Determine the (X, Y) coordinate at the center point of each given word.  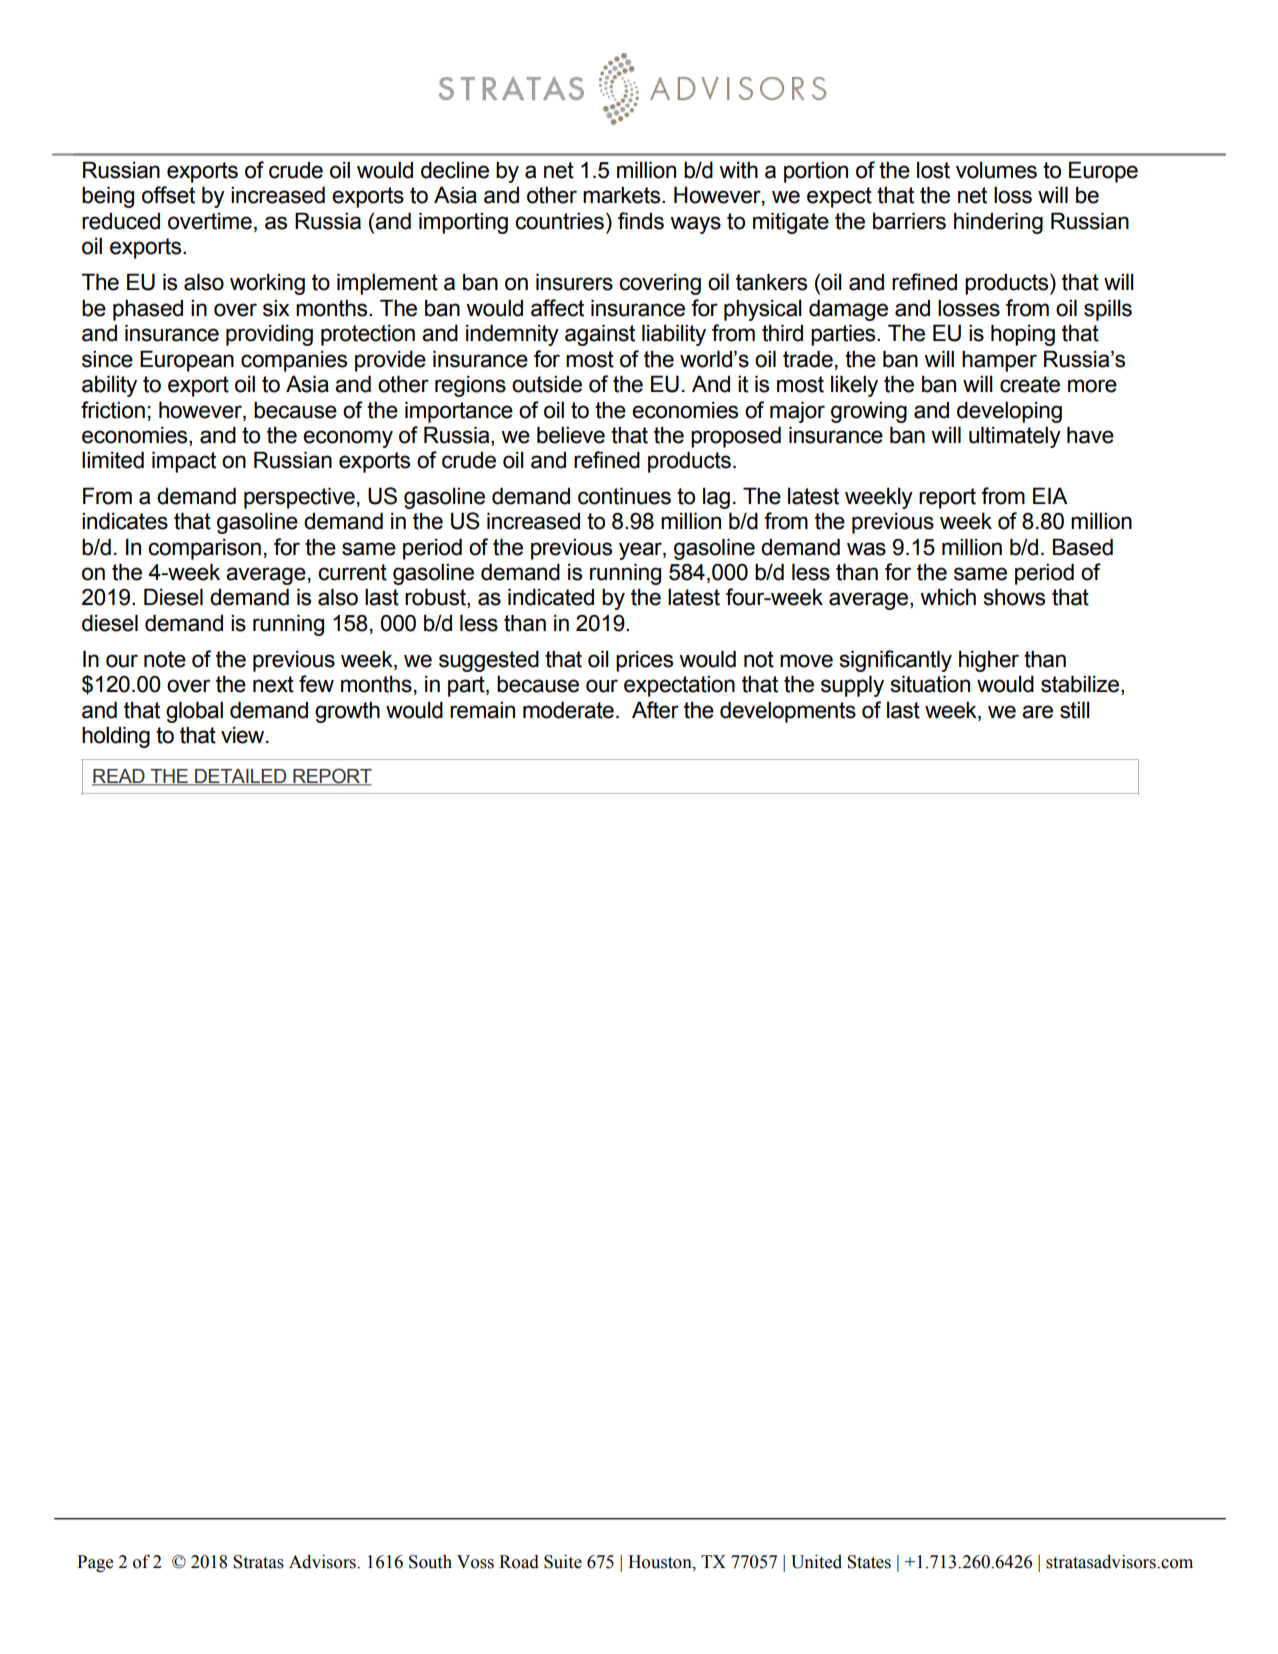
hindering (998, 223)
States (869, 1562)
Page (95, 1563)
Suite (563, 1562)
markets (623, 195)
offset (168, 195)
